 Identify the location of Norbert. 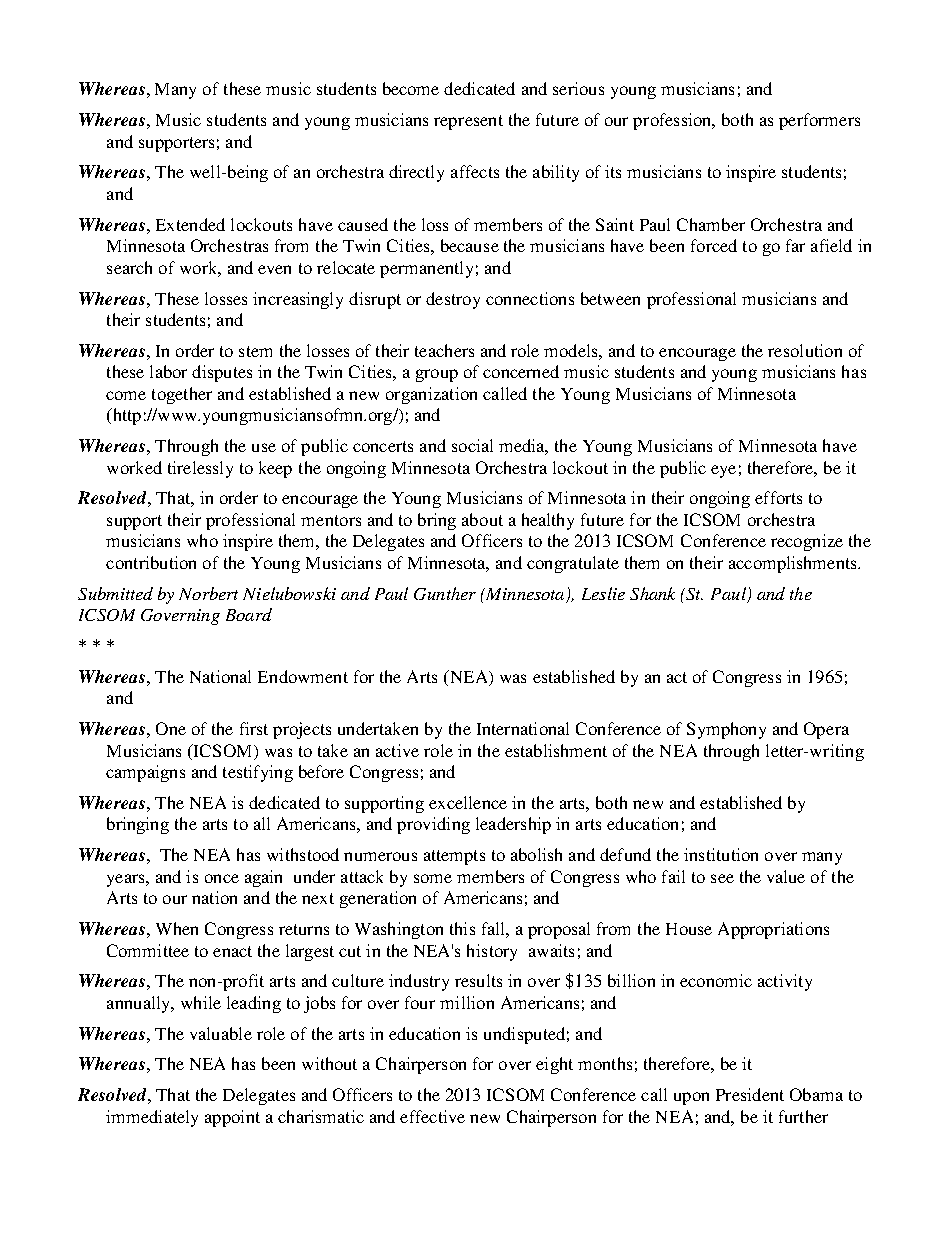
(208, 593).
